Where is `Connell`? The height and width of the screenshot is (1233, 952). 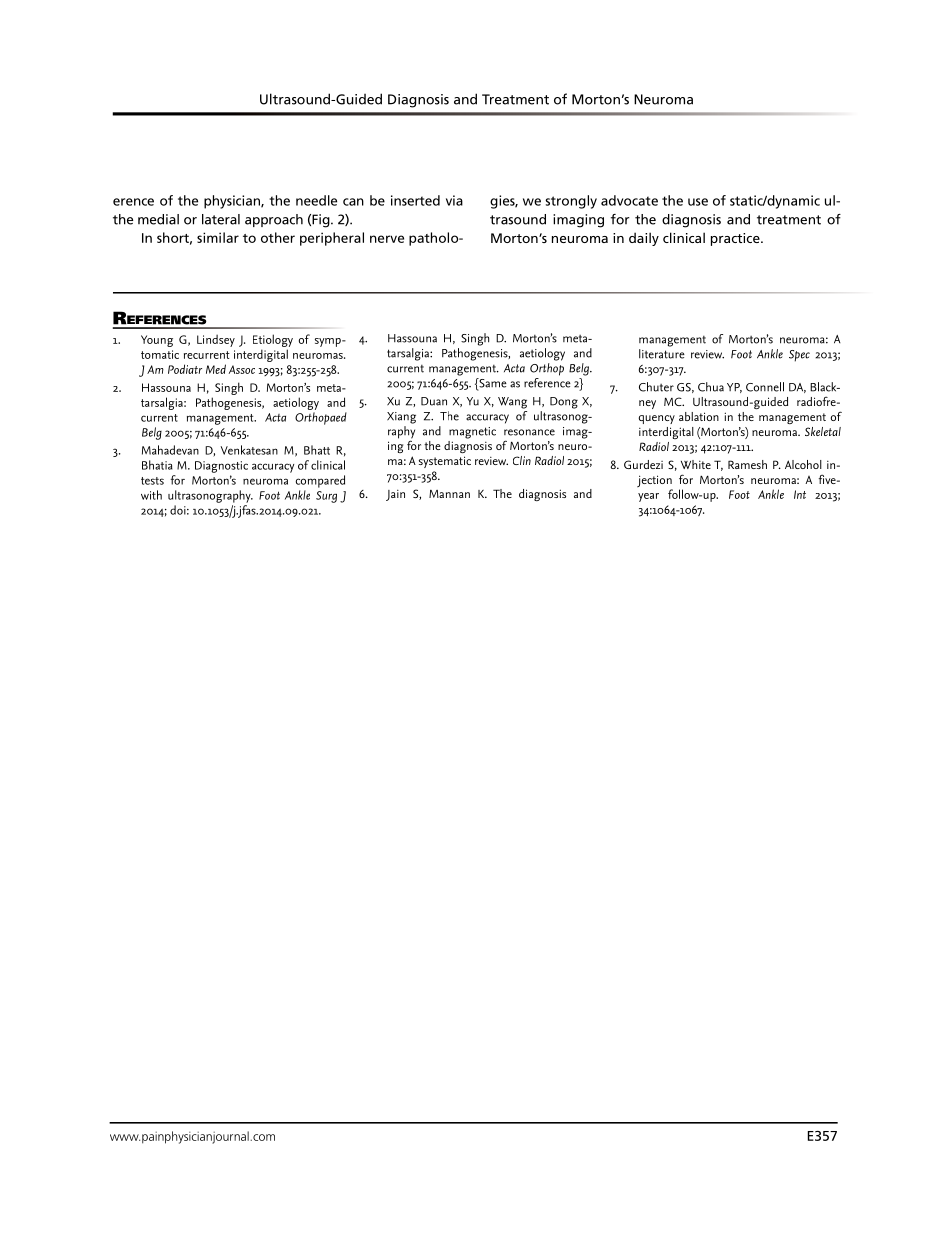
Connell is located at coordinates (765, 387).
